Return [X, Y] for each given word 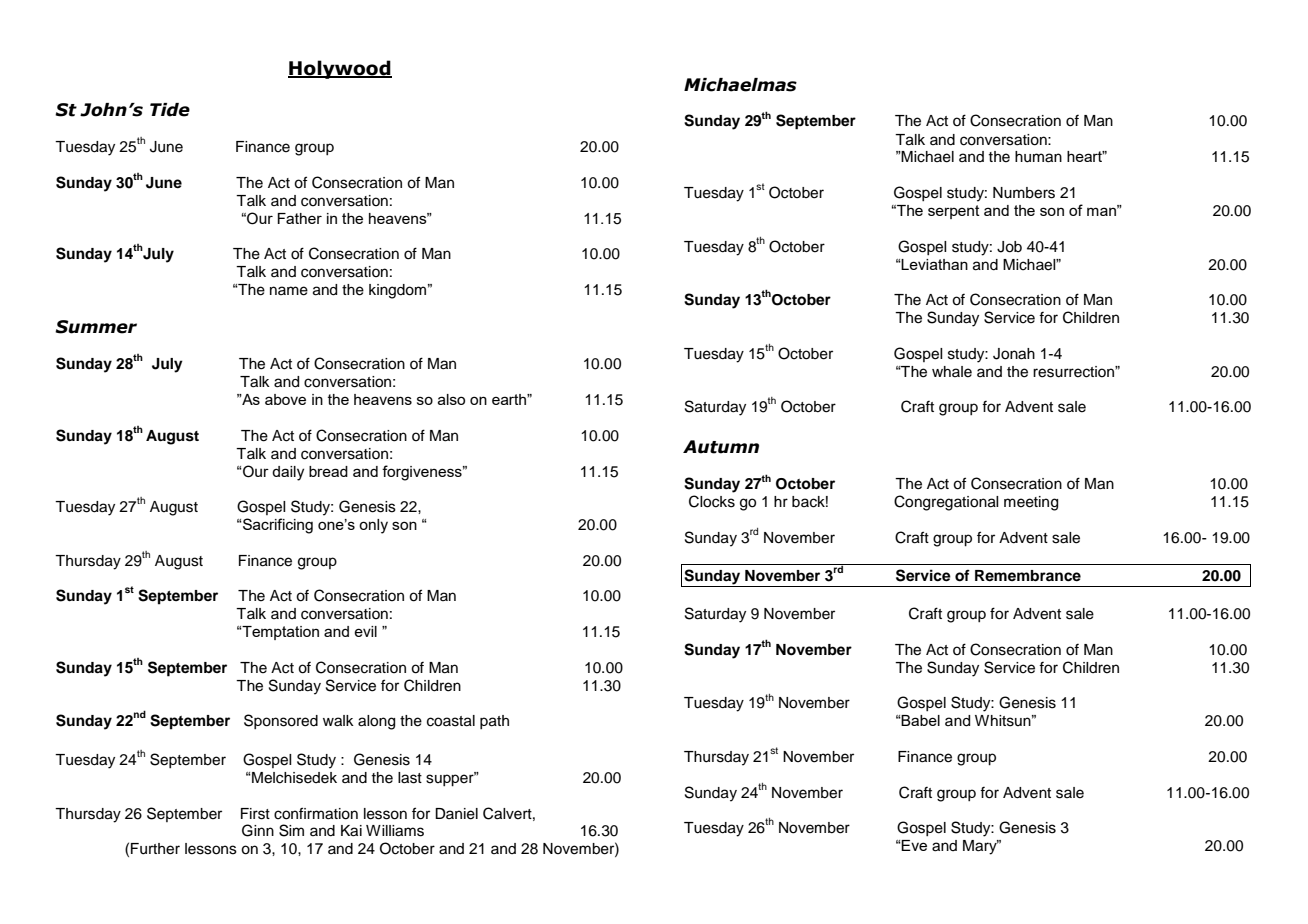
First [255, 814]
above [285, 399]
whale [952, 372]
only [373, 526]
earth [510, 399]
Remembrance [1028, 576]
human [1038, 157]
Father [299, 218]
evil [365, 631]
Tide [170, 110]
